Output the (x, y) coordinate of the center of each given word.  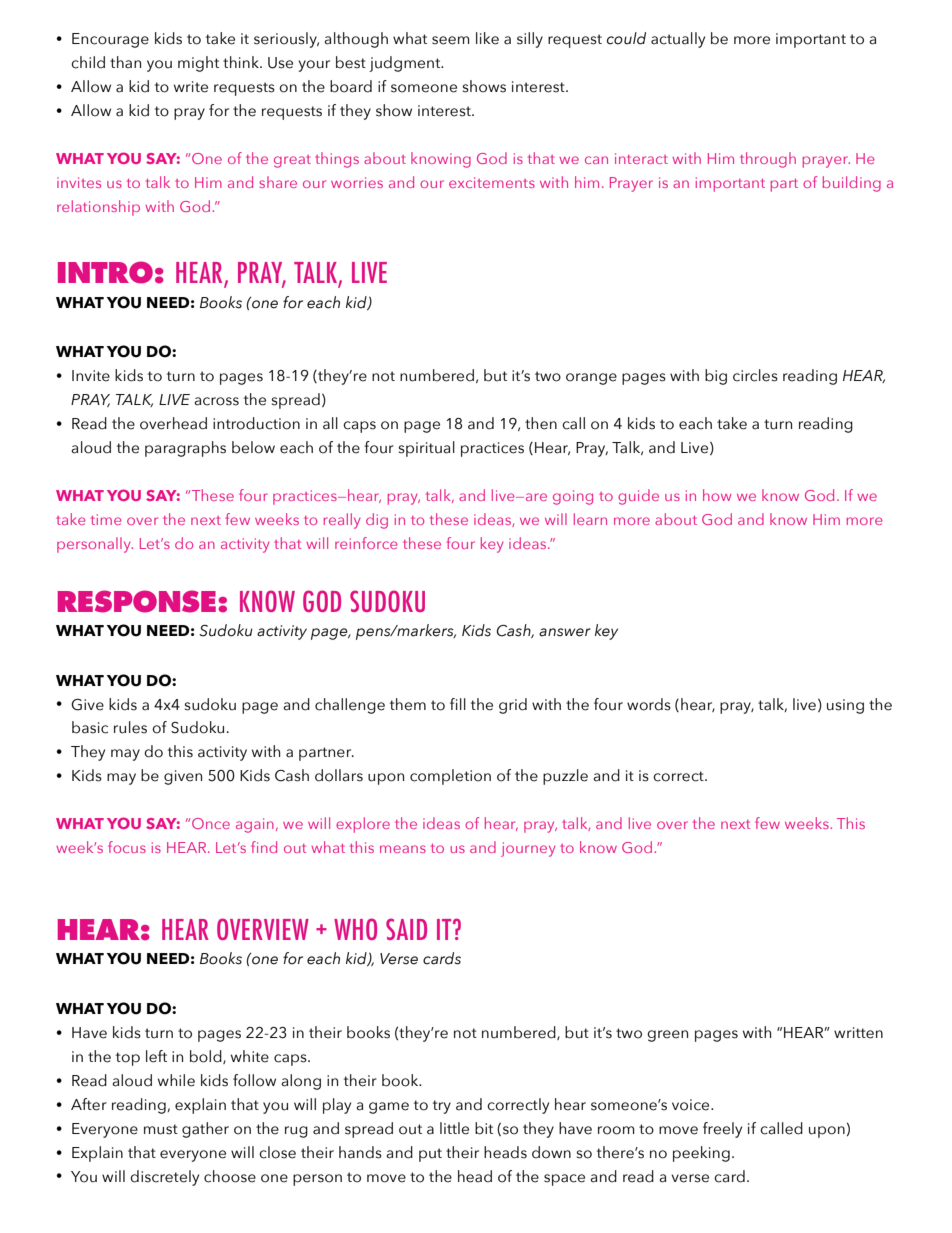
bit (484, 1128)
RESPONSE (137, 601)
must (161, 1129)
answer (565, 632)
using (845, 706)
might (198, 64)
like (487, 38)
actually (678, 40)
